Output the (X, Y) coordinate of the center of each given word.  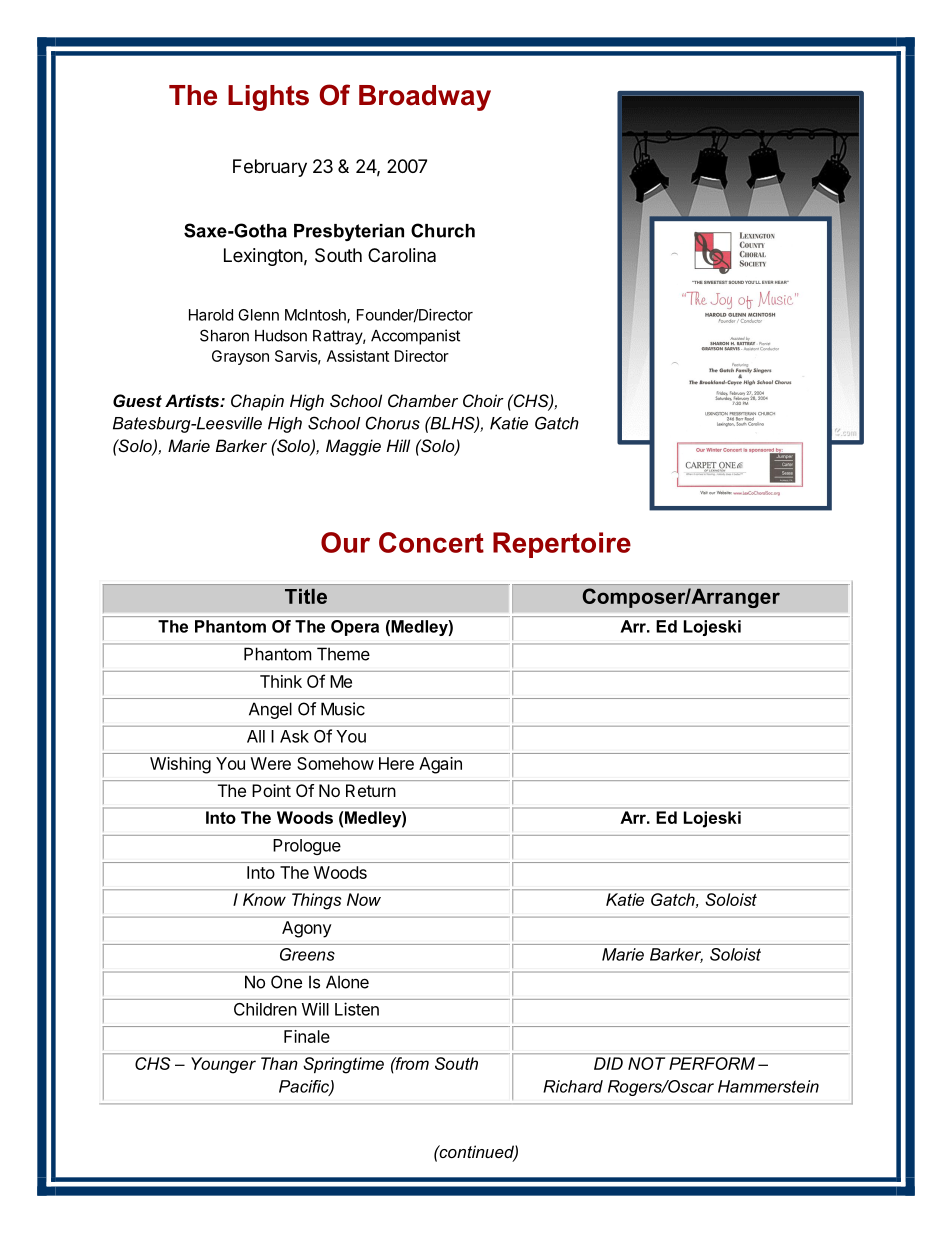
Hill (398, 445)
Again (440, 765)
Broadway (425, 98)
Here (396, 763)
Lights (268, 98)
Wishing (180, 765)
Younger (223, 1065)
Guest (137, 400)
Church (443, 230)
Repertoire (562, 545)
